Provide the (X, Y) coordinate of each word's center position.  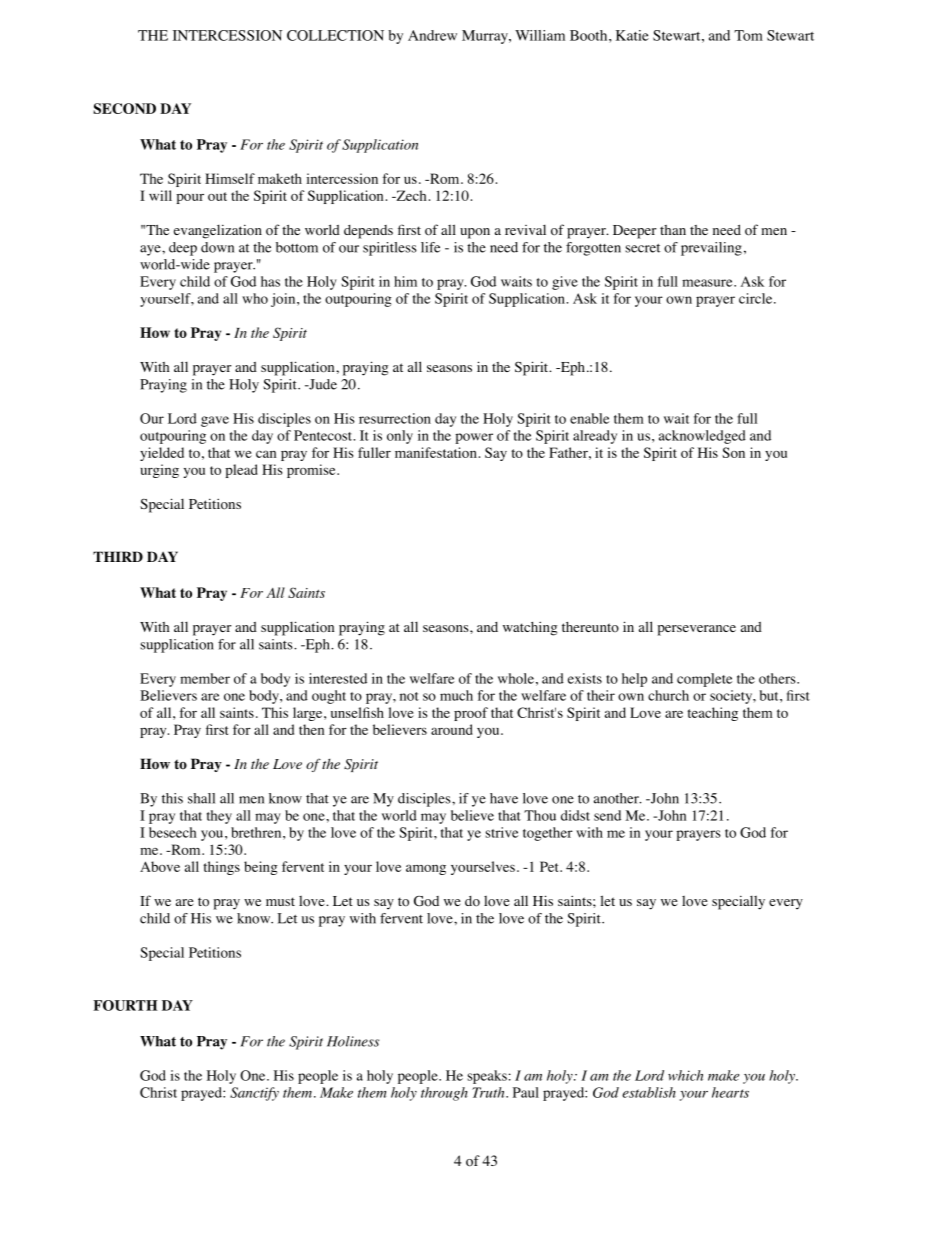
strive (501, 832)
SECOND (124, 108)
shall (201, 798)
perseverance (696, 630)
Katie (632, 35)
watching (530, 628)
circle (755, 298)
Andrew (432, 35)
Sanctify (254, 1094)
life (430, 247)
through (444, 1094)
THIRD (118, 556)
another (617, 798)
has (270, 281)
